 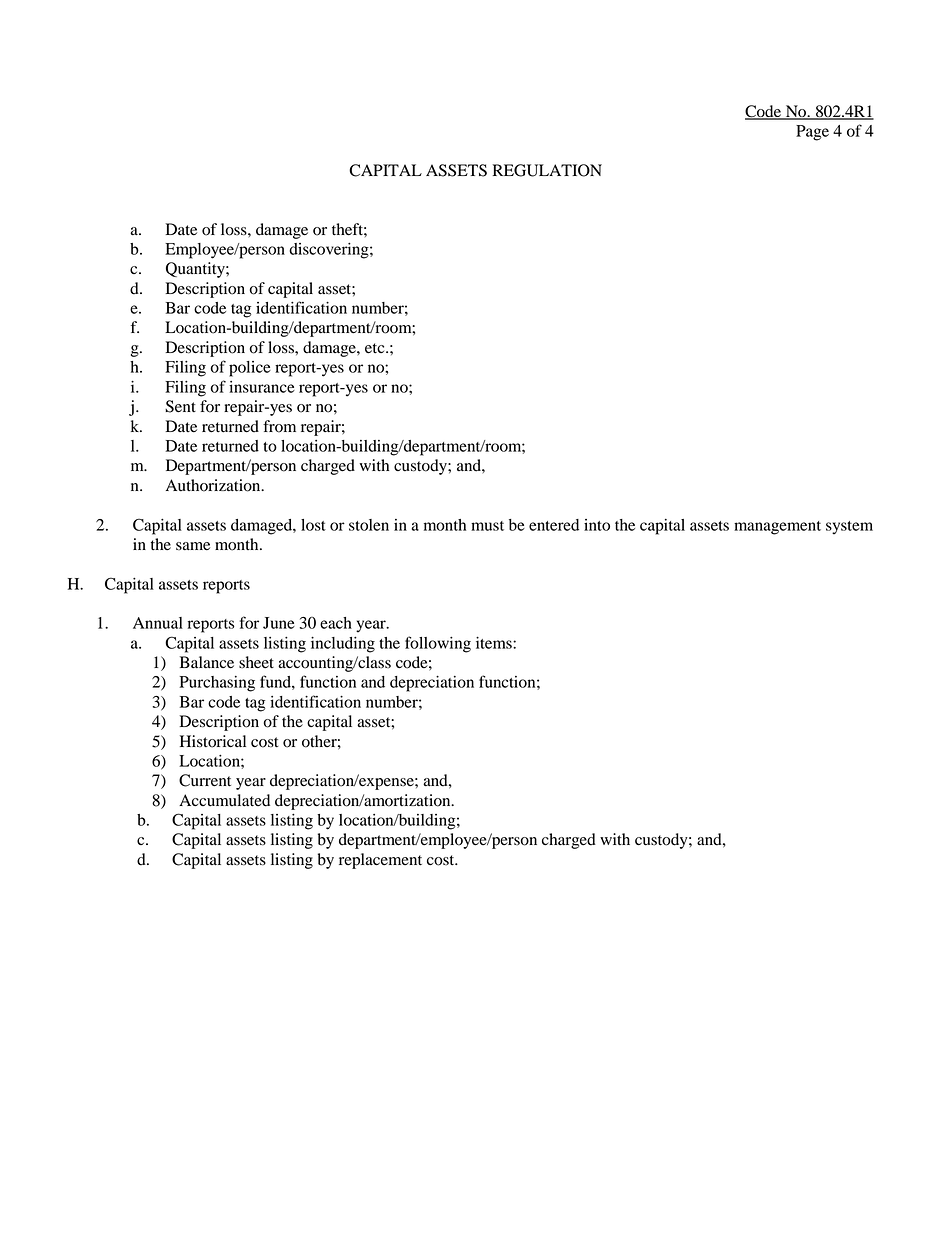 What do you see at coordinates (376, 348) in the image?
I see `etc` at bounding box center [376, 348].
